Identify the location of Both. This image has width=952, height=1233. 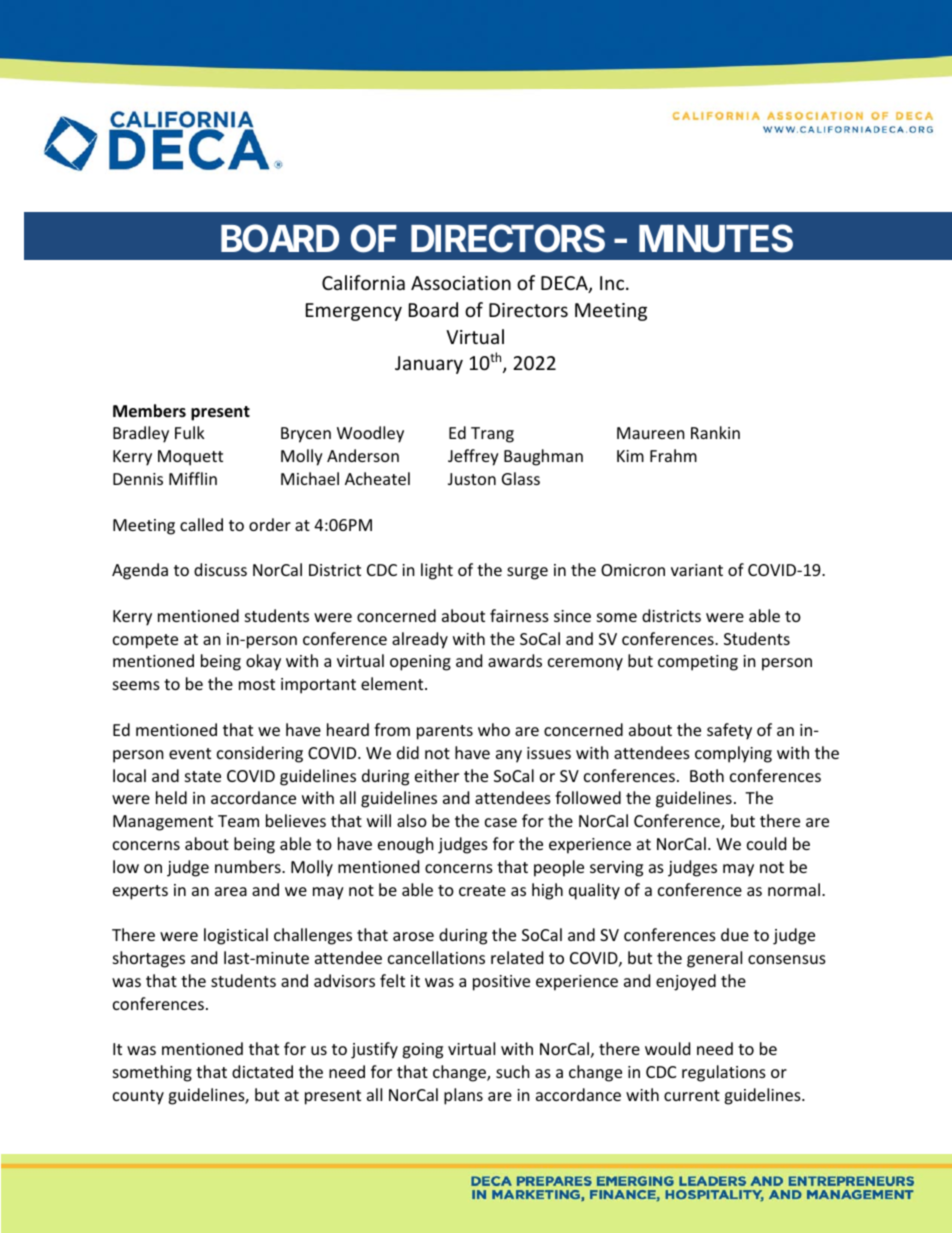
(707, 775).
